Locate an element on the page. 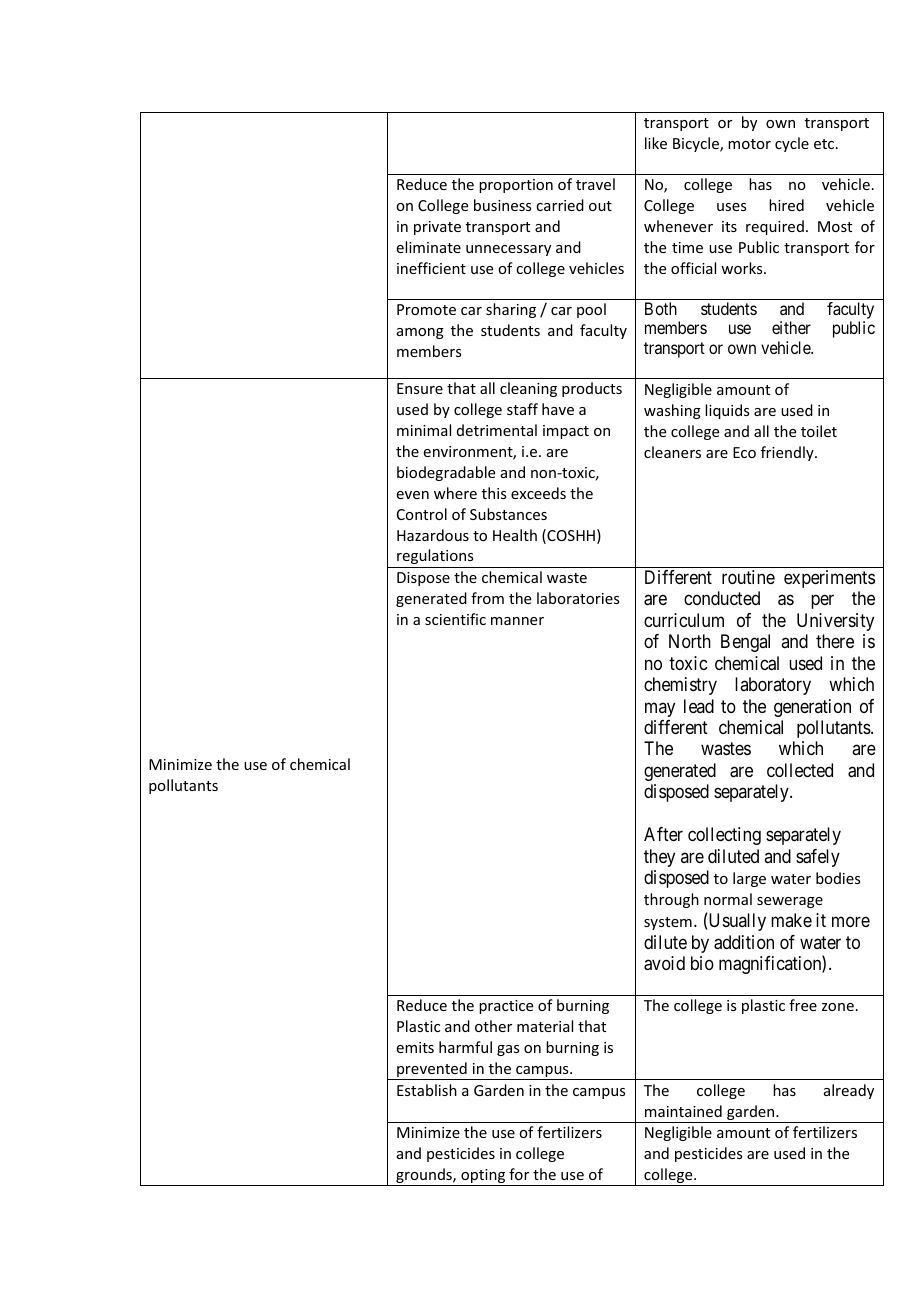 The image size is (924, 1308). opting is located at coordinates (483, 1177).
